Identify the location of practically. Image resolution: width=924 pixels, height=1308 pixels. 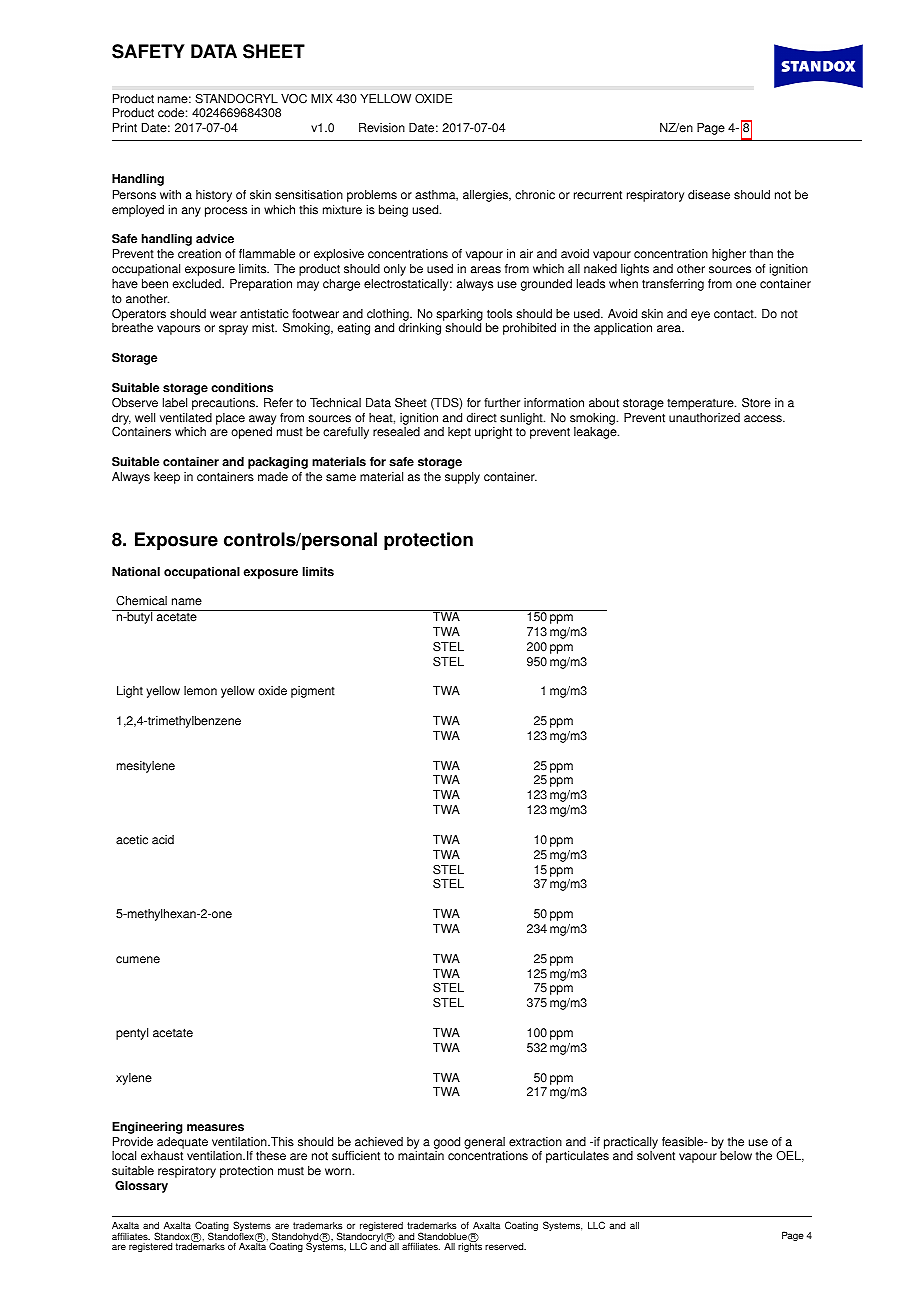
(631, 1143).
